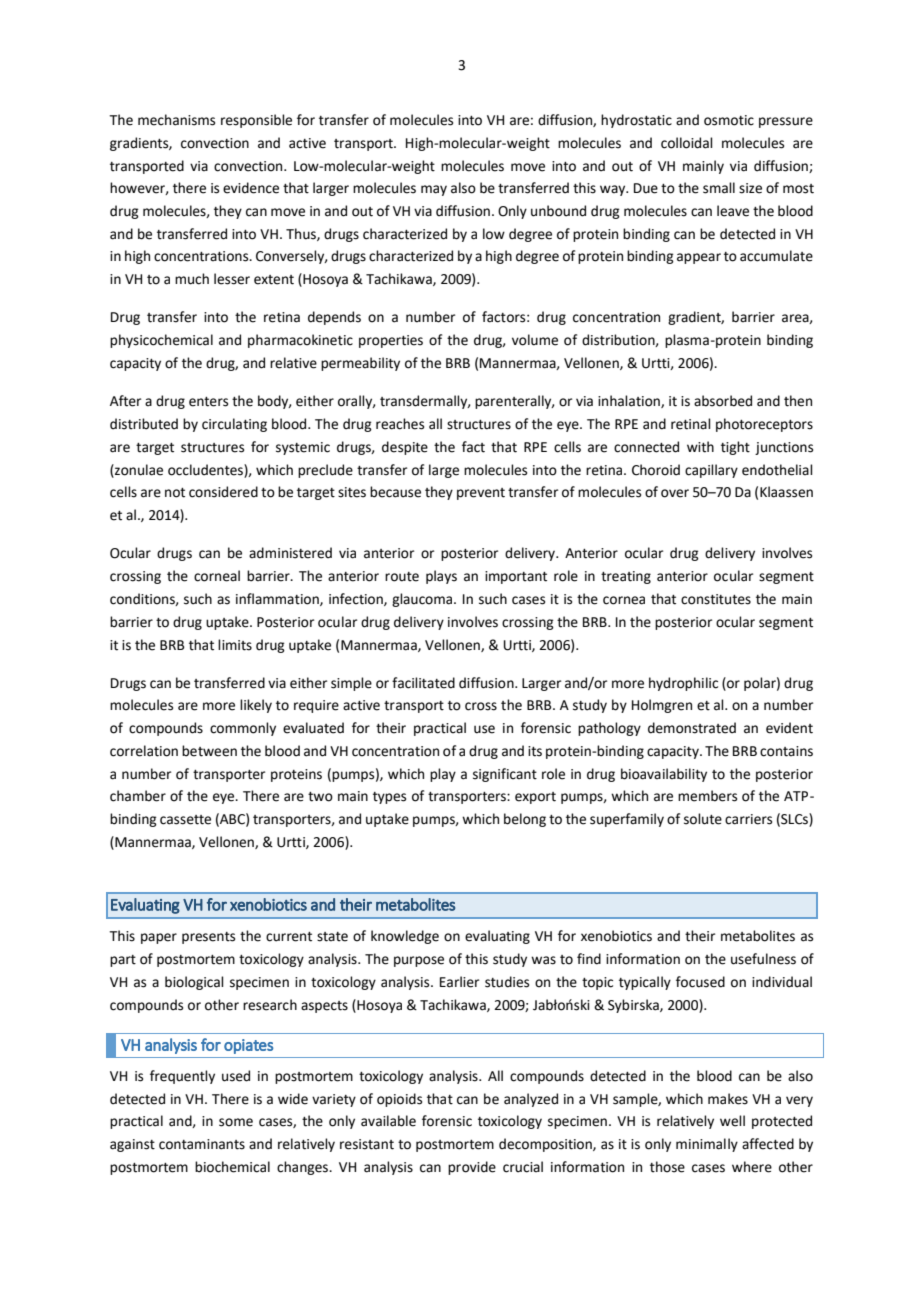  I want to click on constitutes, so click(716, 599).
